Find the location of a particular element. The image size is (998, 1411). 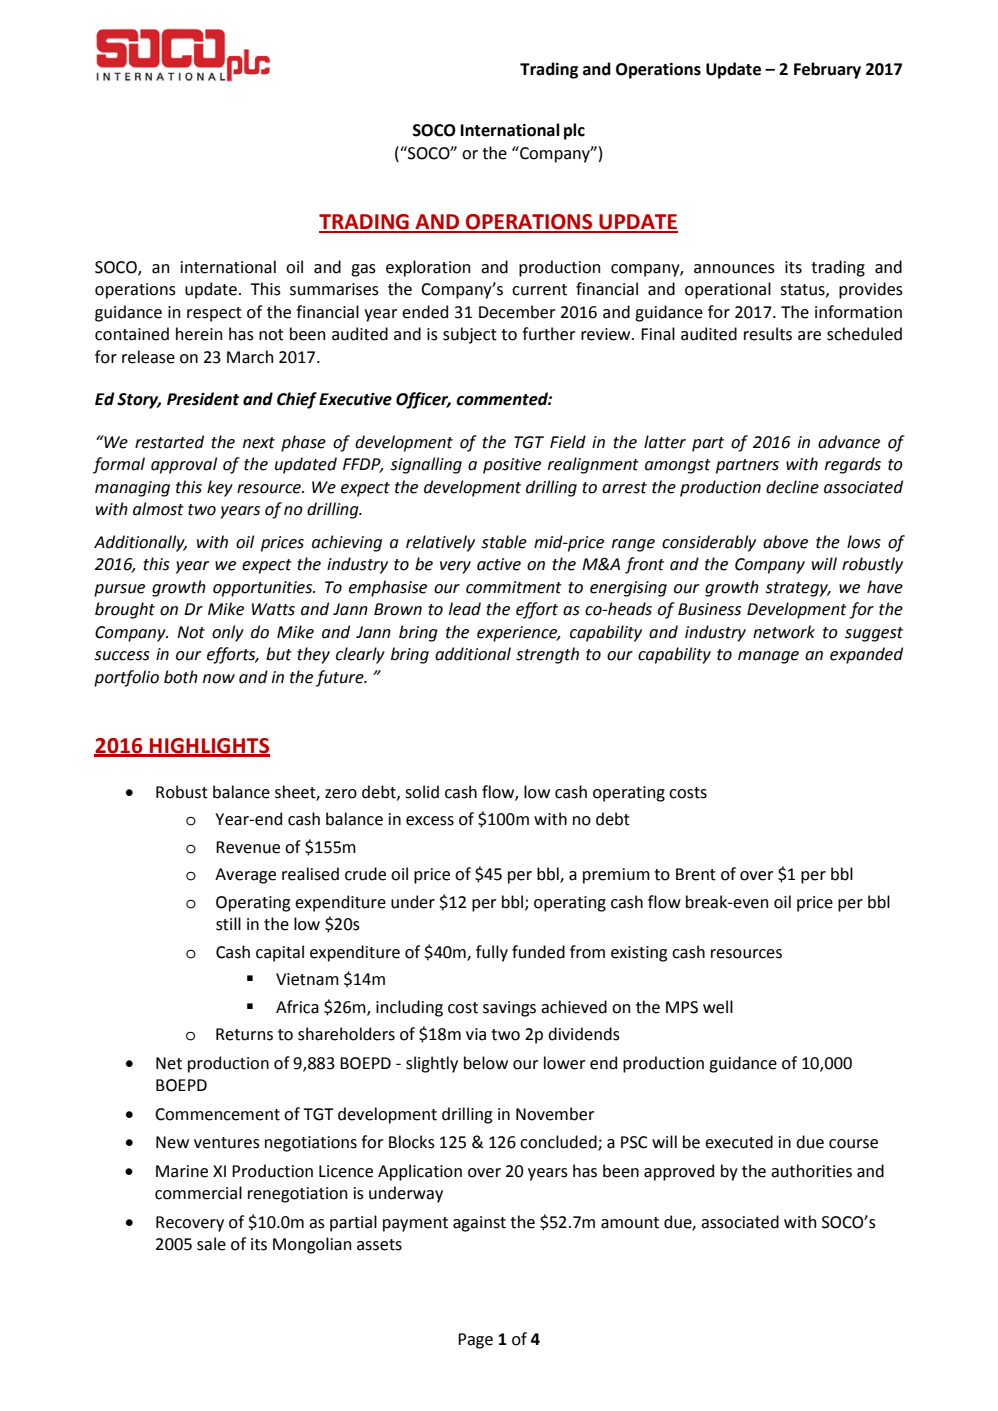

decline is located at coordinates (792, 487).
